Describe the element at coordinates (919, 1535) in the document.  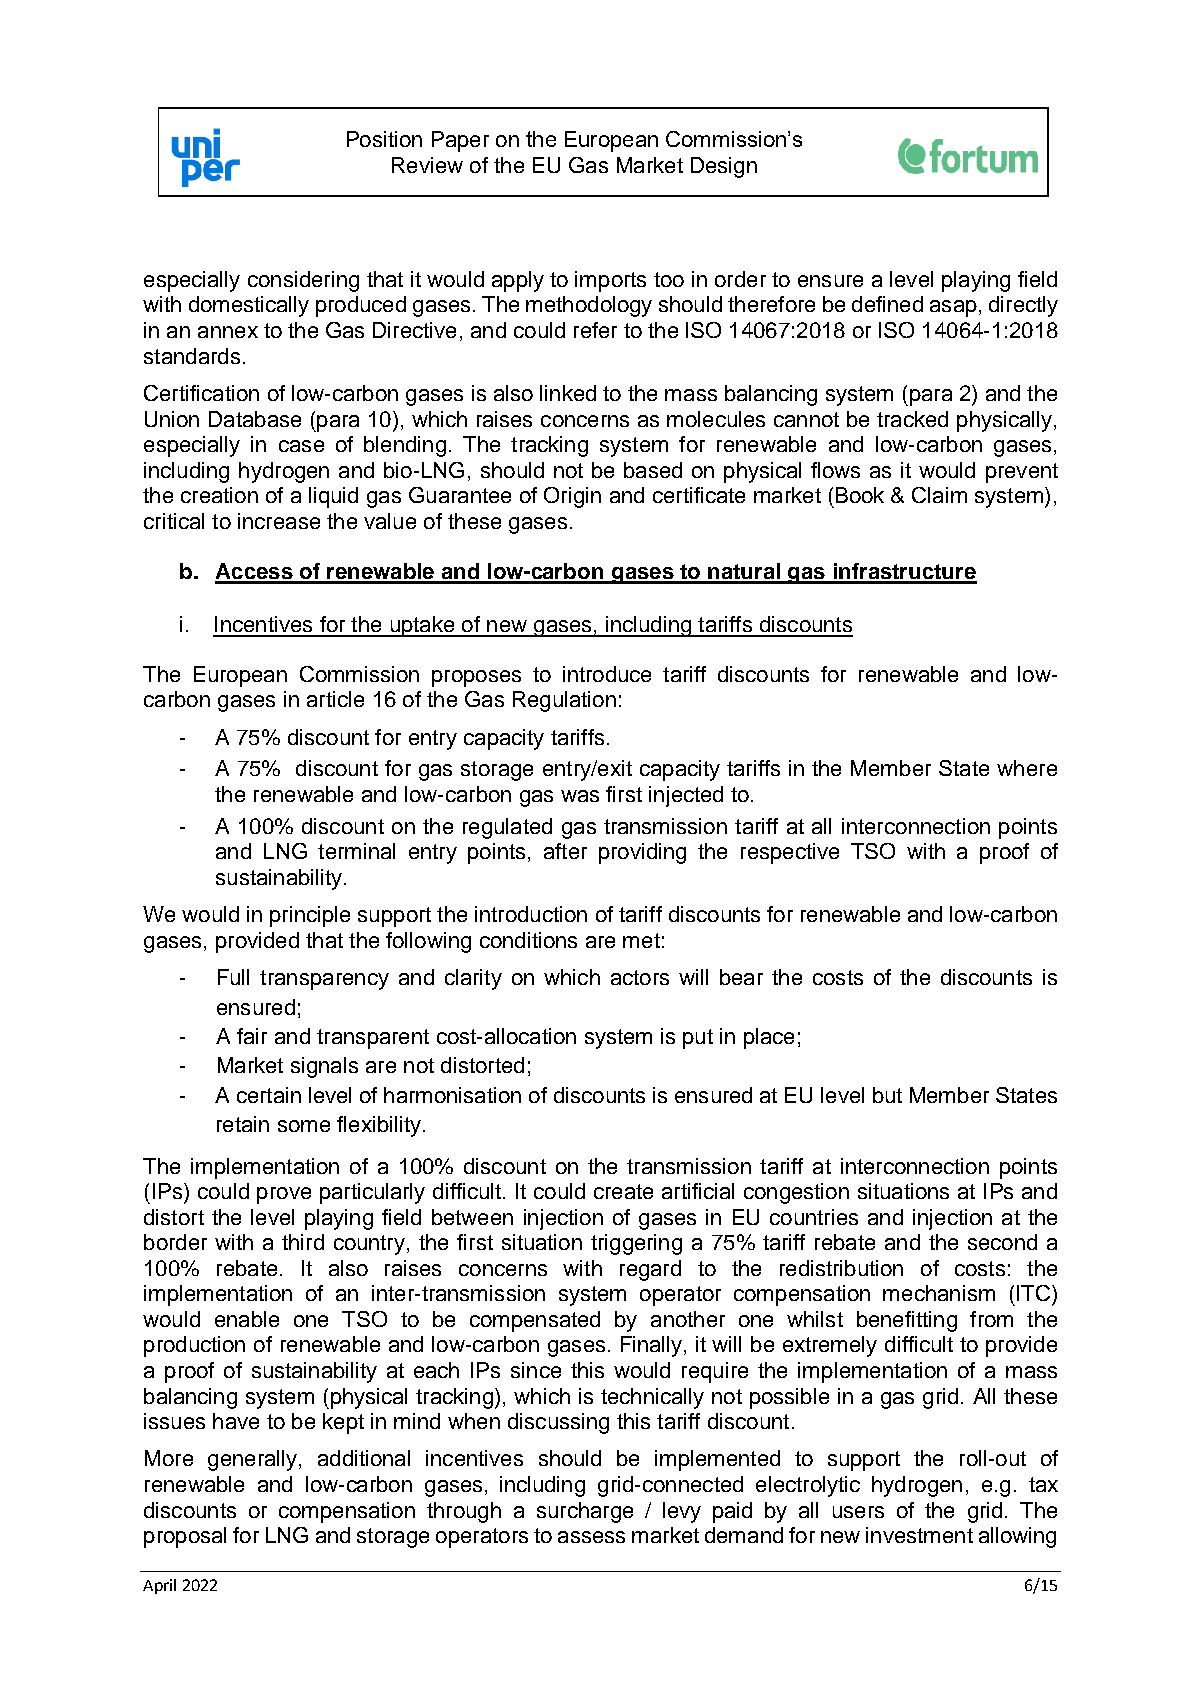
I see `investment` at that location.
